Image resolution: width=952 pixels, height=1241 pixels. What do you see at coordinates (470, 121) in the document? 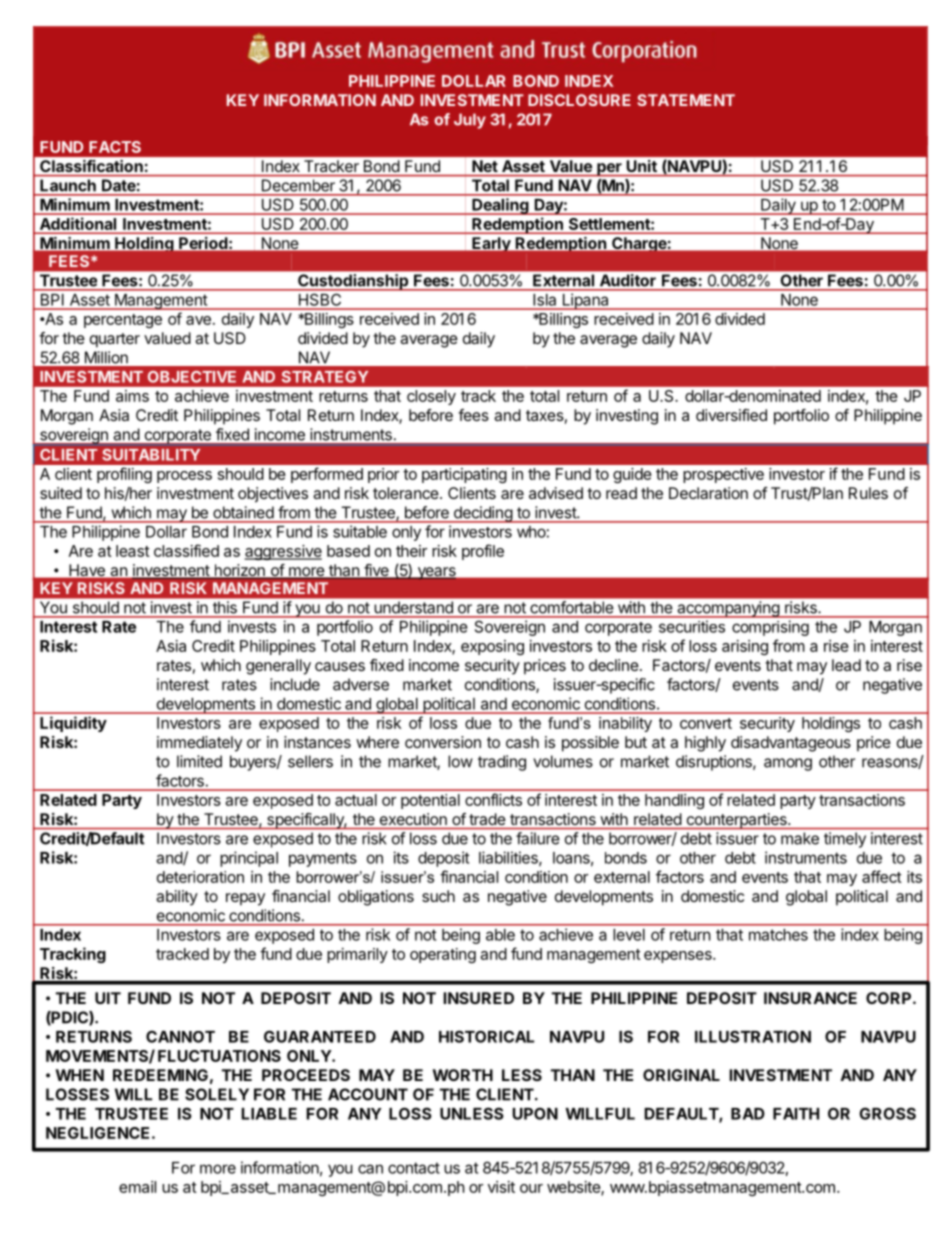
I see `July` at bounding box center [470, 121].
